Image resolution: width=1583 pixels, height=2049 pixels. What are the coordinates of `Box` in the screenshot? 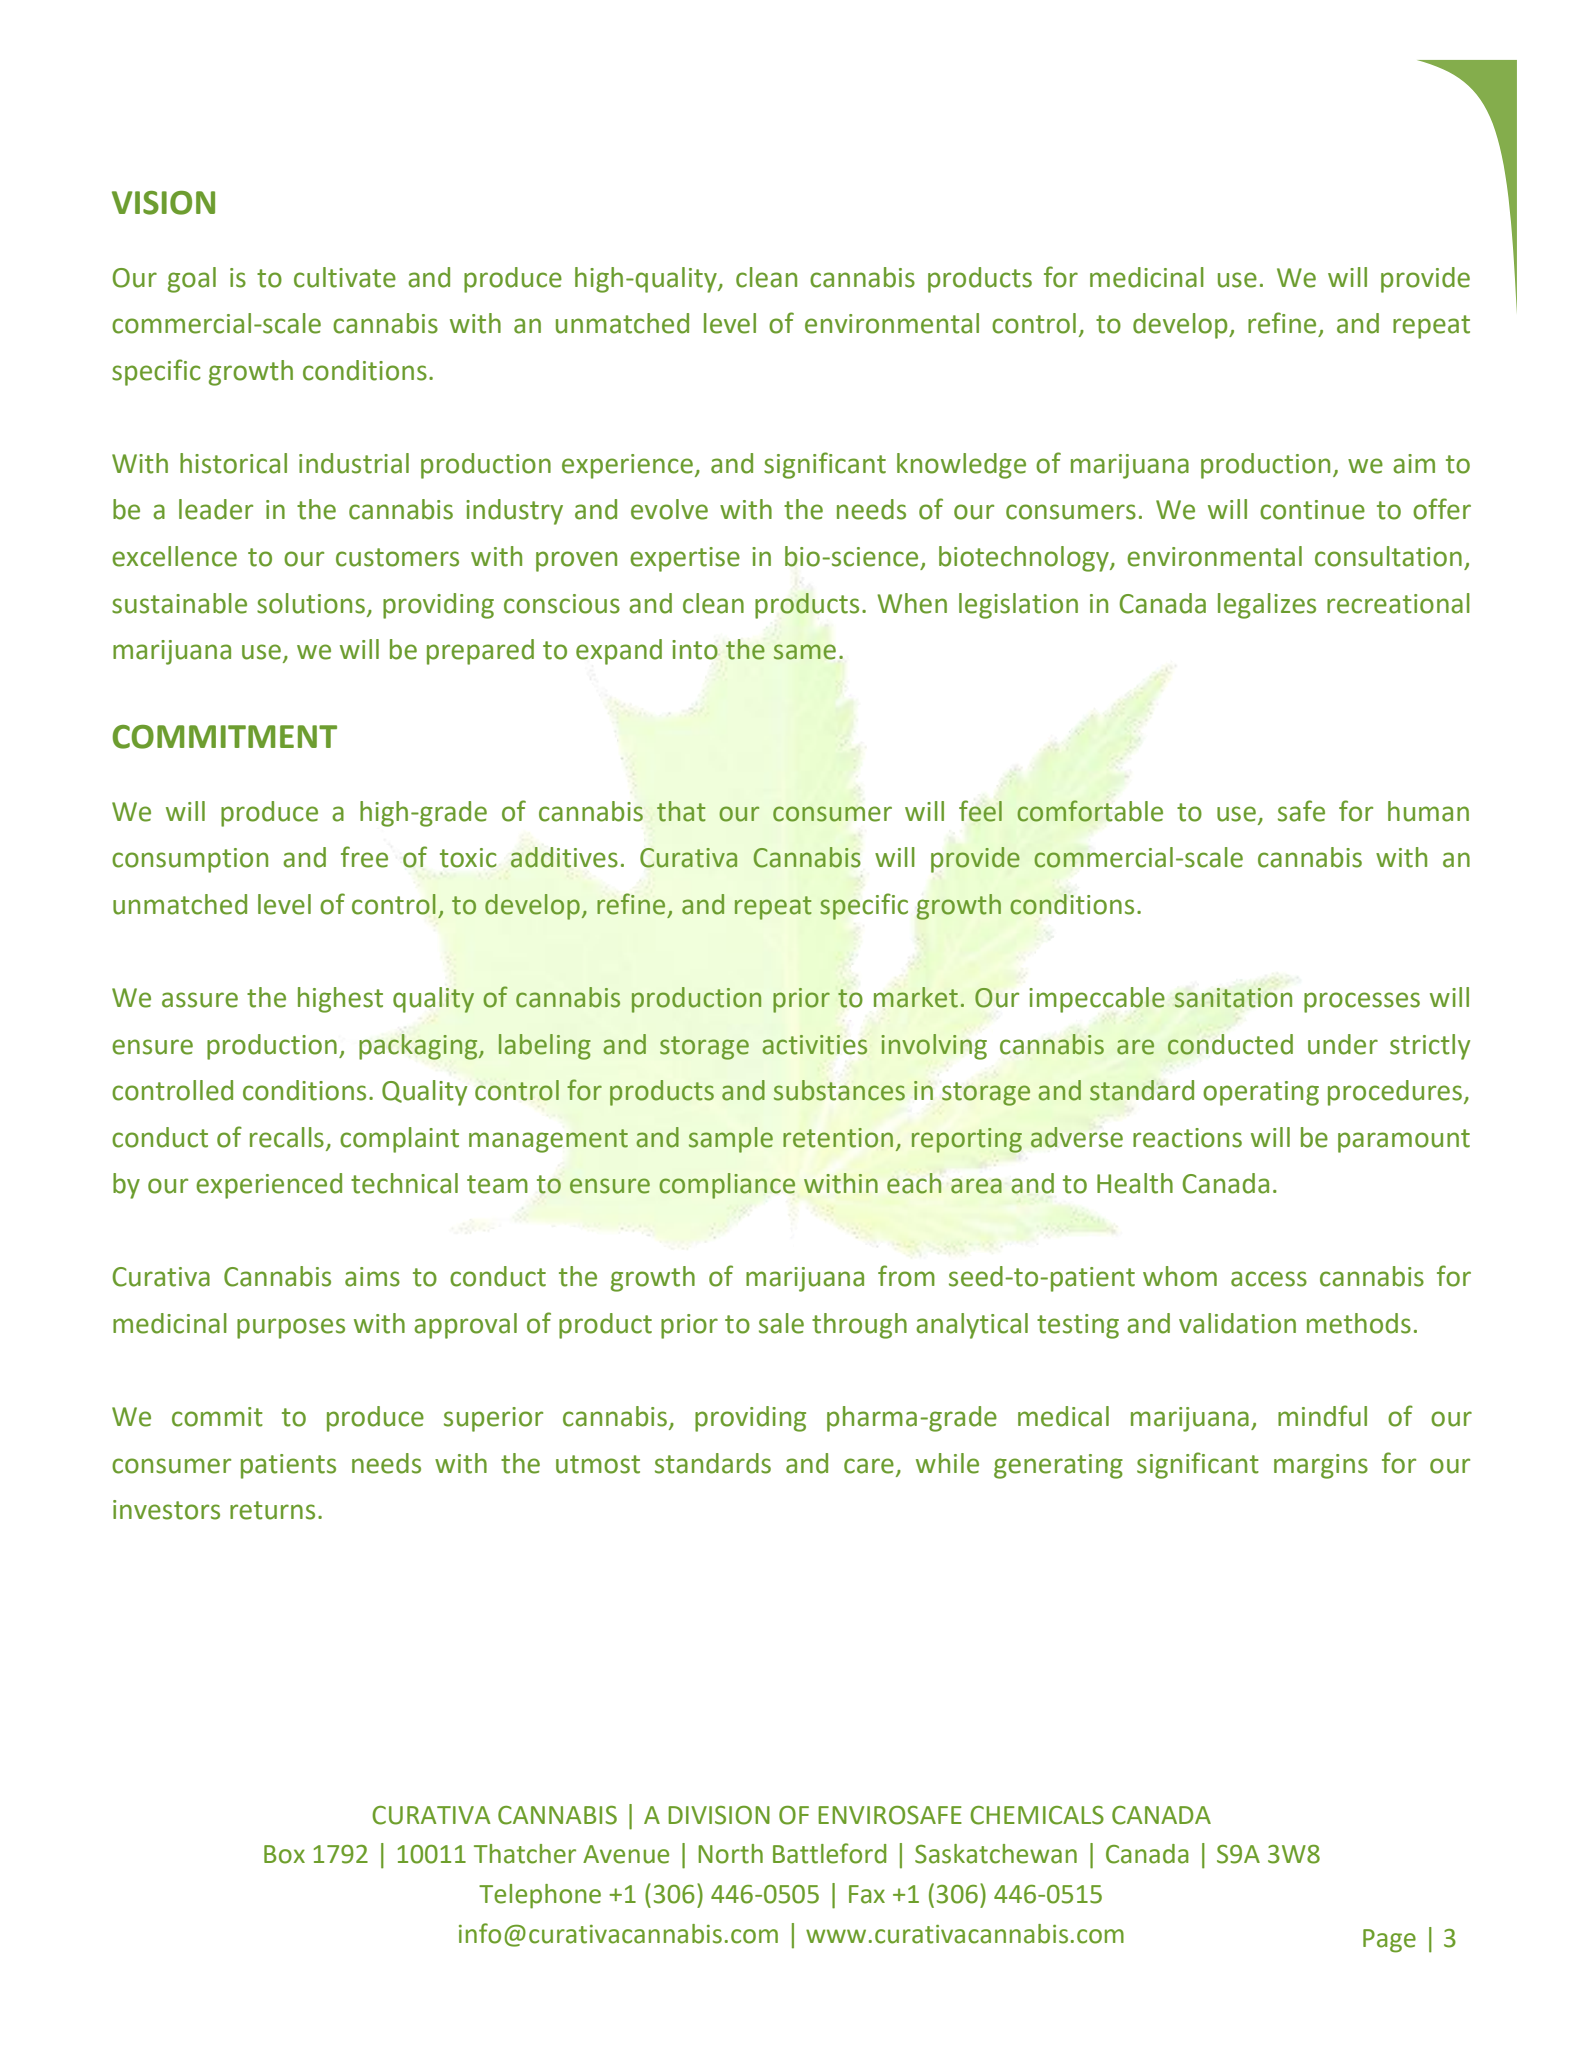 It's located at (284, 1854).
